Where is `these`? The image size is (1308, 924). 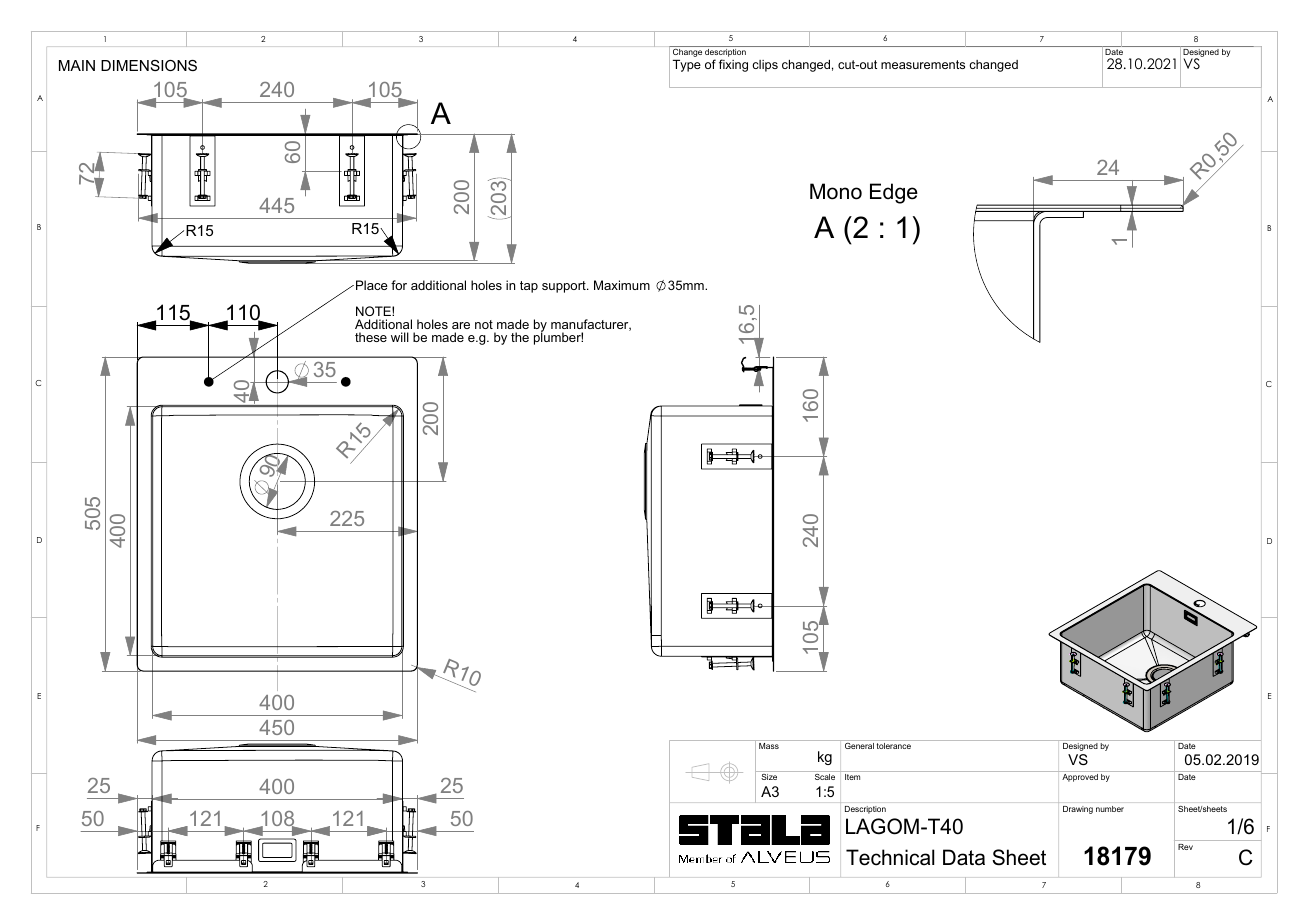 these is located at coordinates (371, 337).
